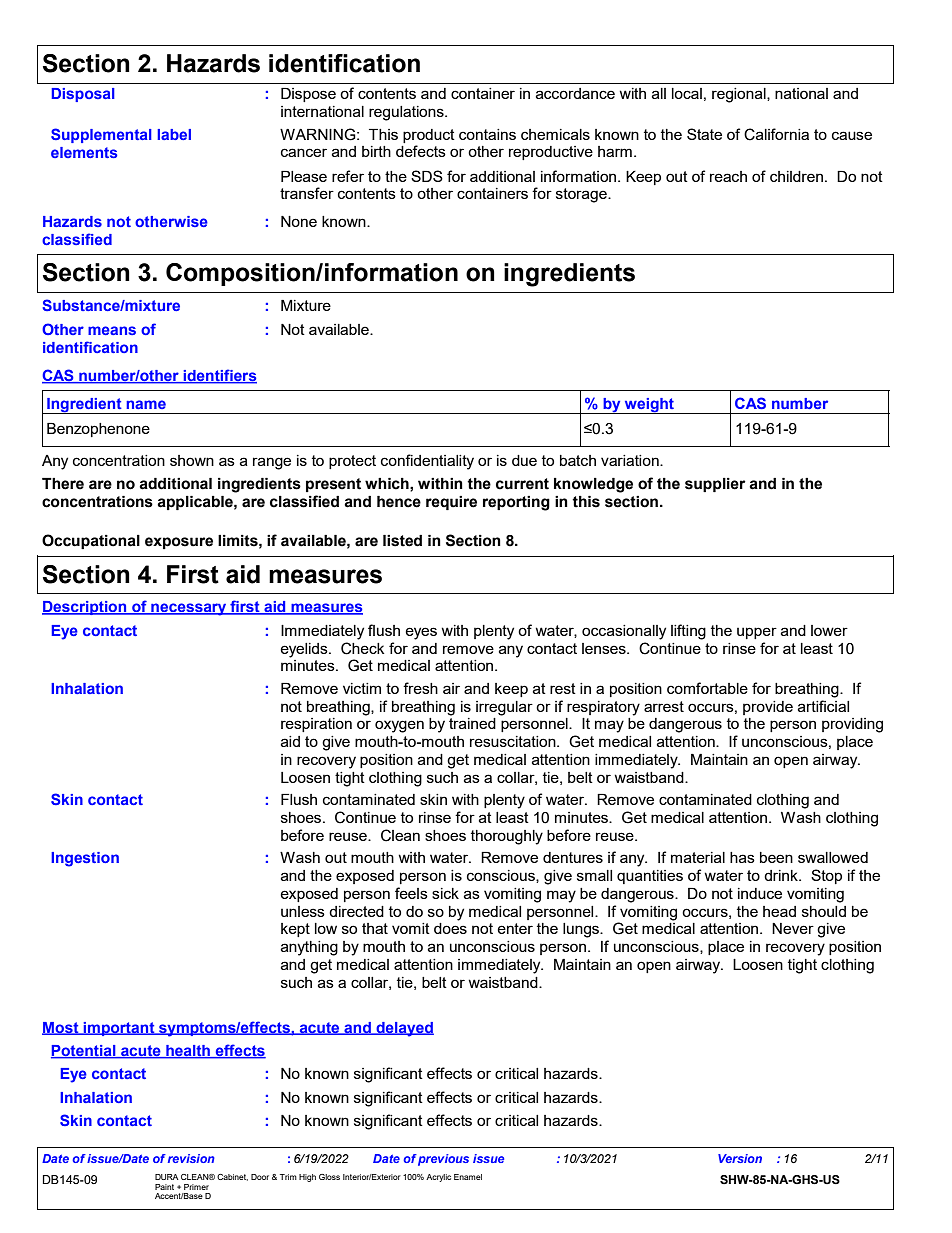 The width and height of the screenshot is (952, 1233). Describe the element at coordinates (421, 633) in the screenshot. I see `eyes` at that location.
